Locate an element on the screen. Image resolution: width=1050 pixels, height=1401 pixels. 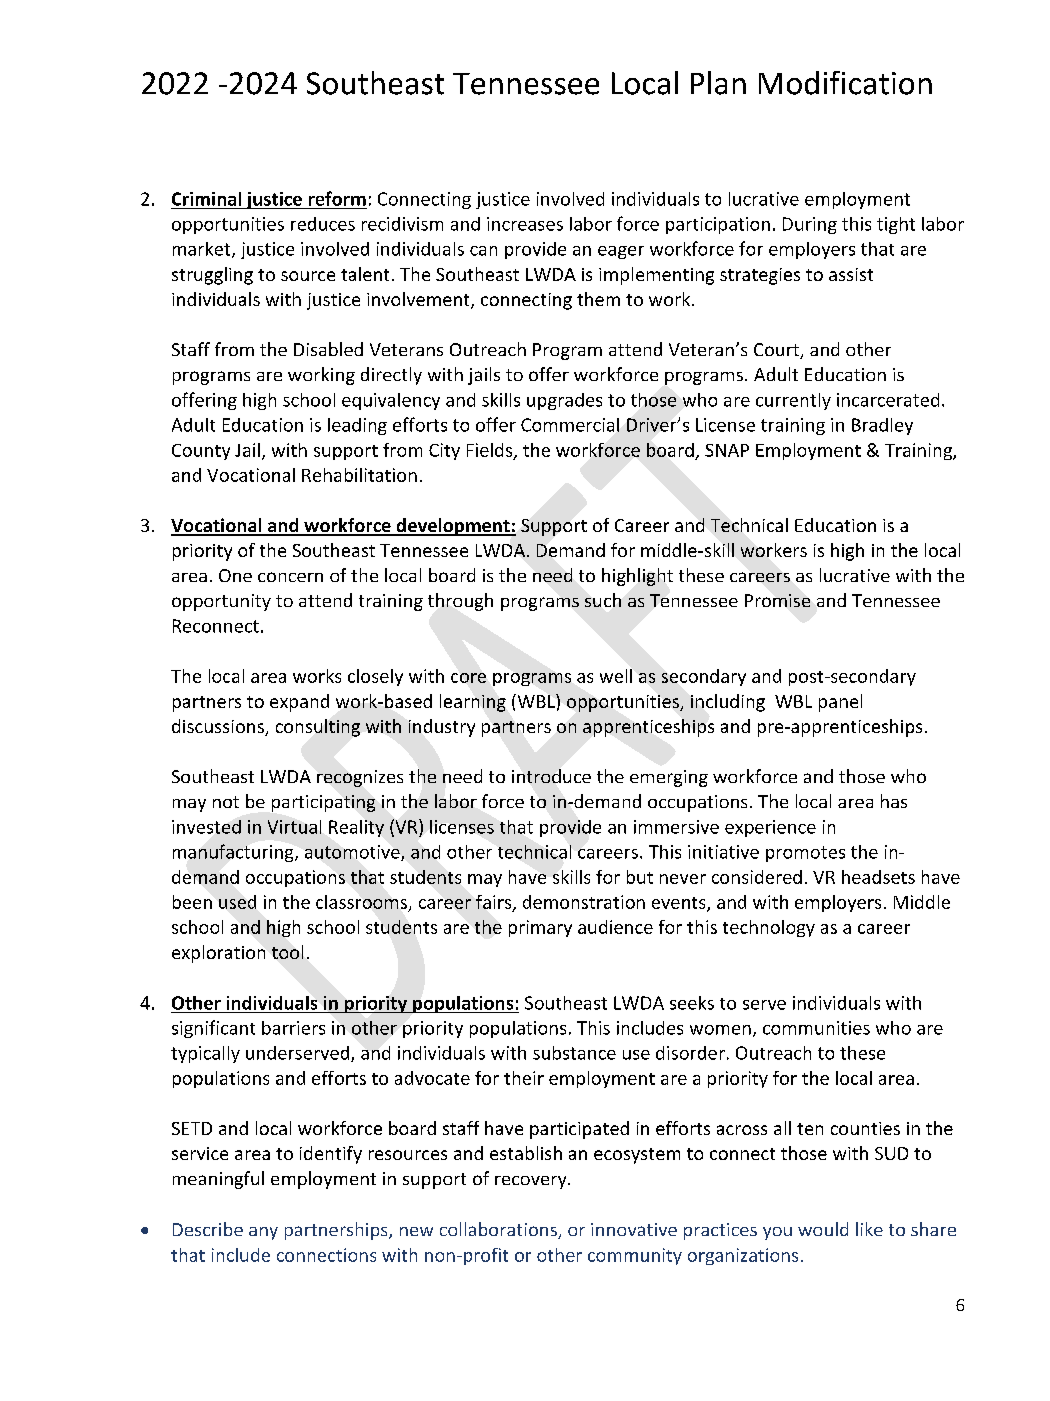
increases is located at coordinates (525, 224).
